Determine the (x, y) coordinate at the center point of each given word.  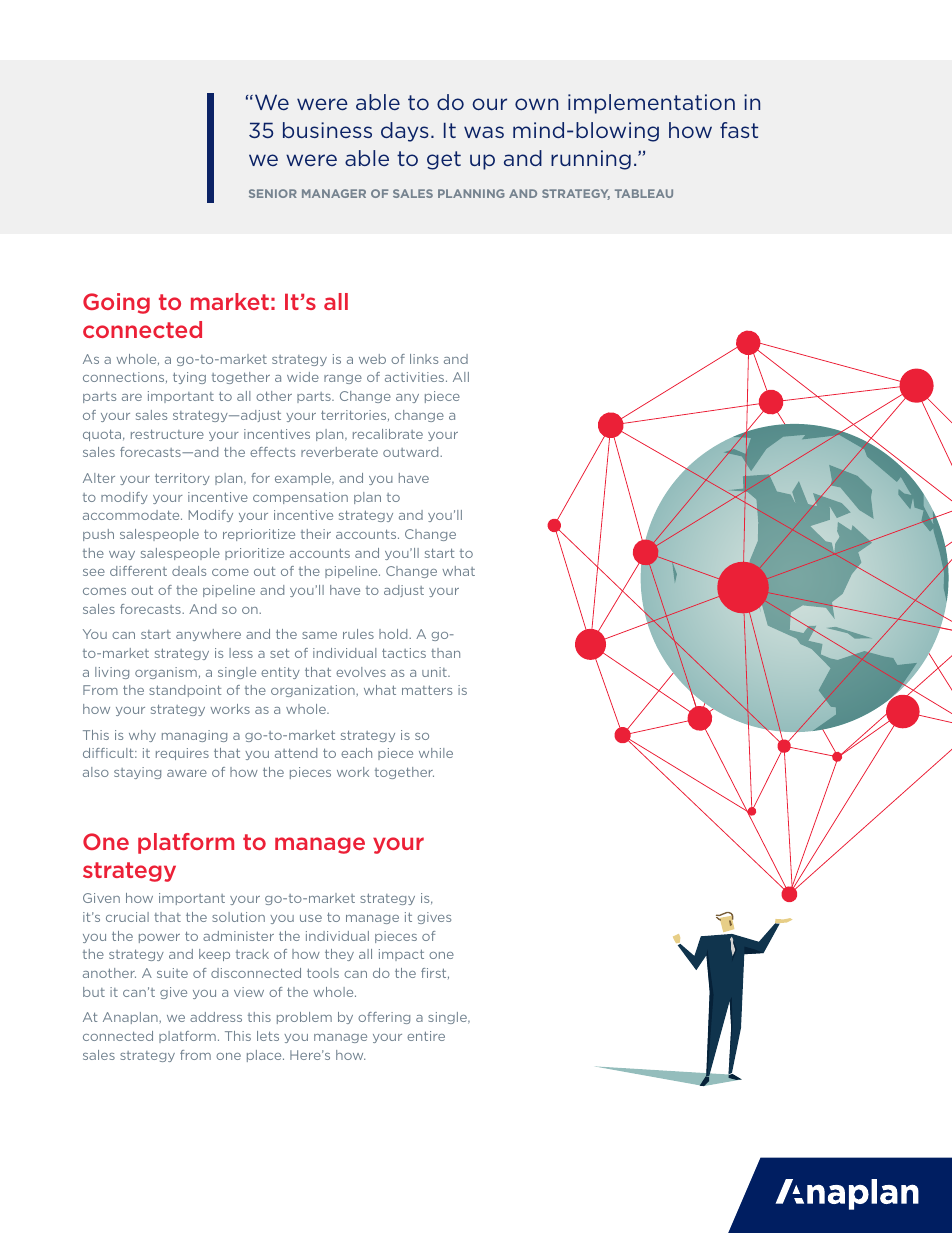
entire (426, 1036)
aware (187, 773)
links (424, 359)
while (436, 753)
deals (189, 571)
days (405, 132)
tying (189, 378)
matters (427, 690)
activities (416, 377)
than (445, 653)
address (216, 1017)
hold (394, 634)
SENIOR (273, 193)
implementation (651, 104)
